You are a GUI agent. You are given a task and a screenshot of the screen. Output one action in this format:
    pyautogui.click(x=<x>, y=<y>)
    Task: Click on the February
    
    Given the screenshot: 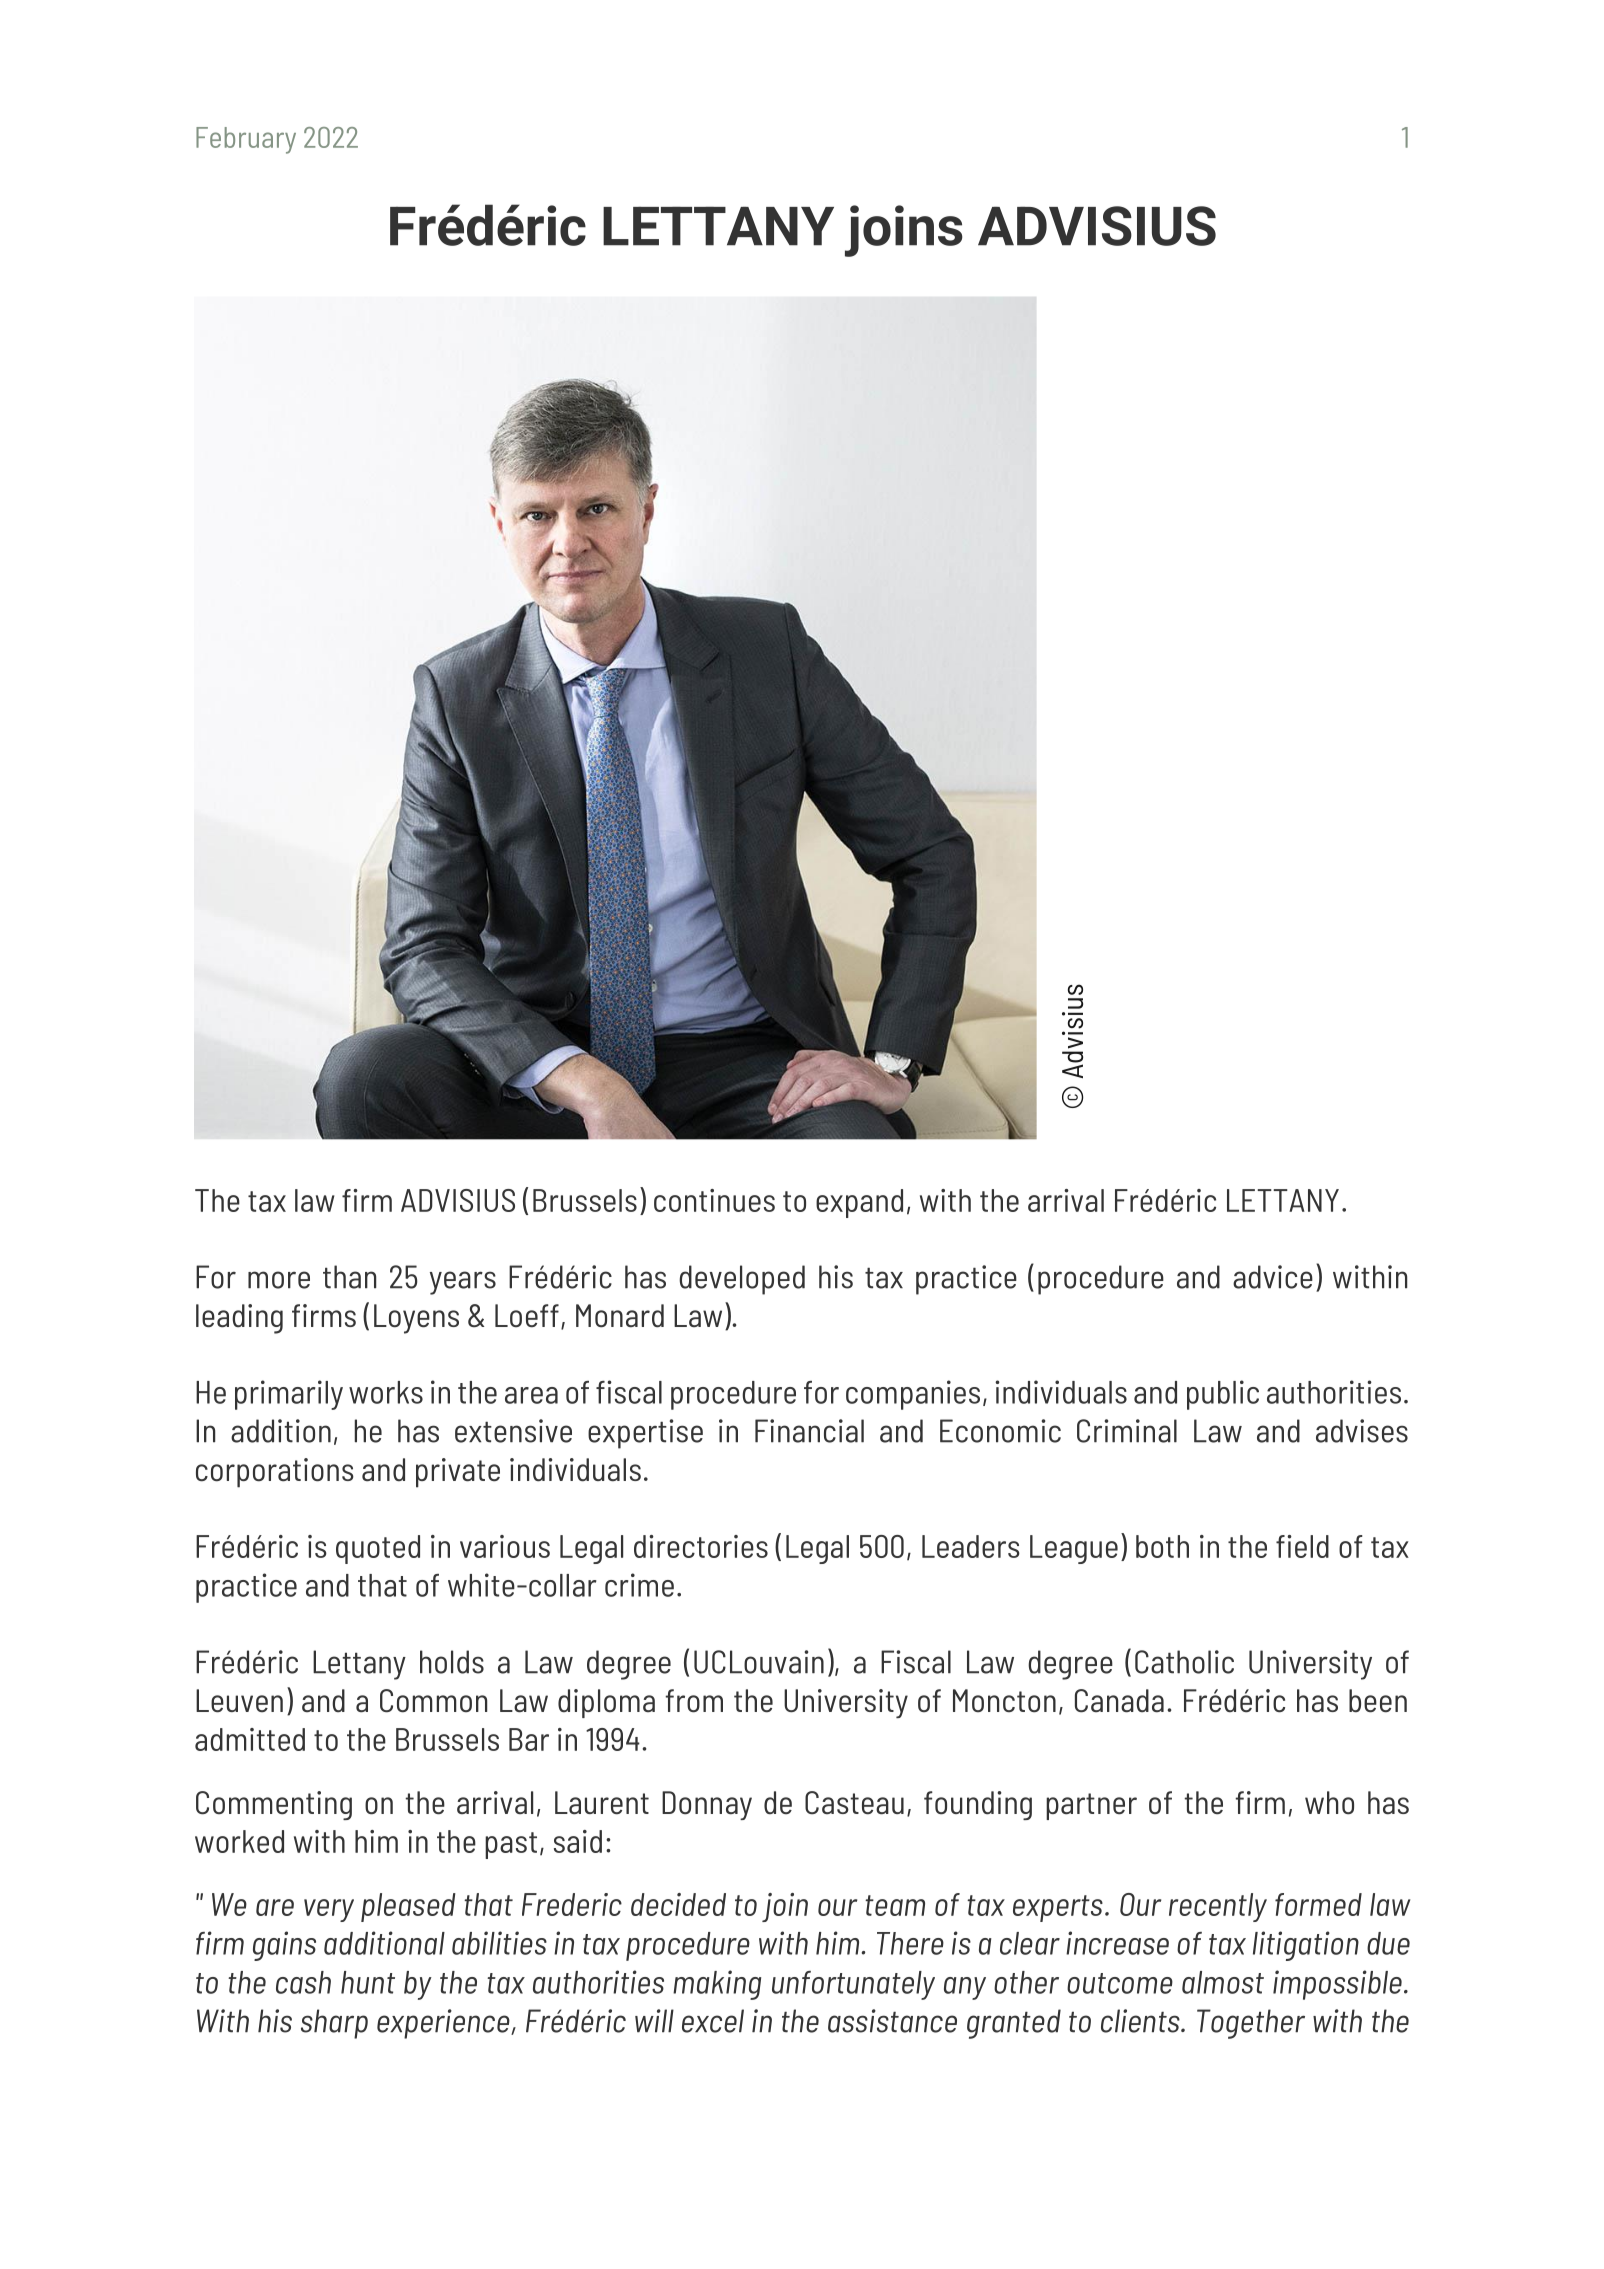 What is the action you would take?
    pyautogui.click(x=246, y=140)
